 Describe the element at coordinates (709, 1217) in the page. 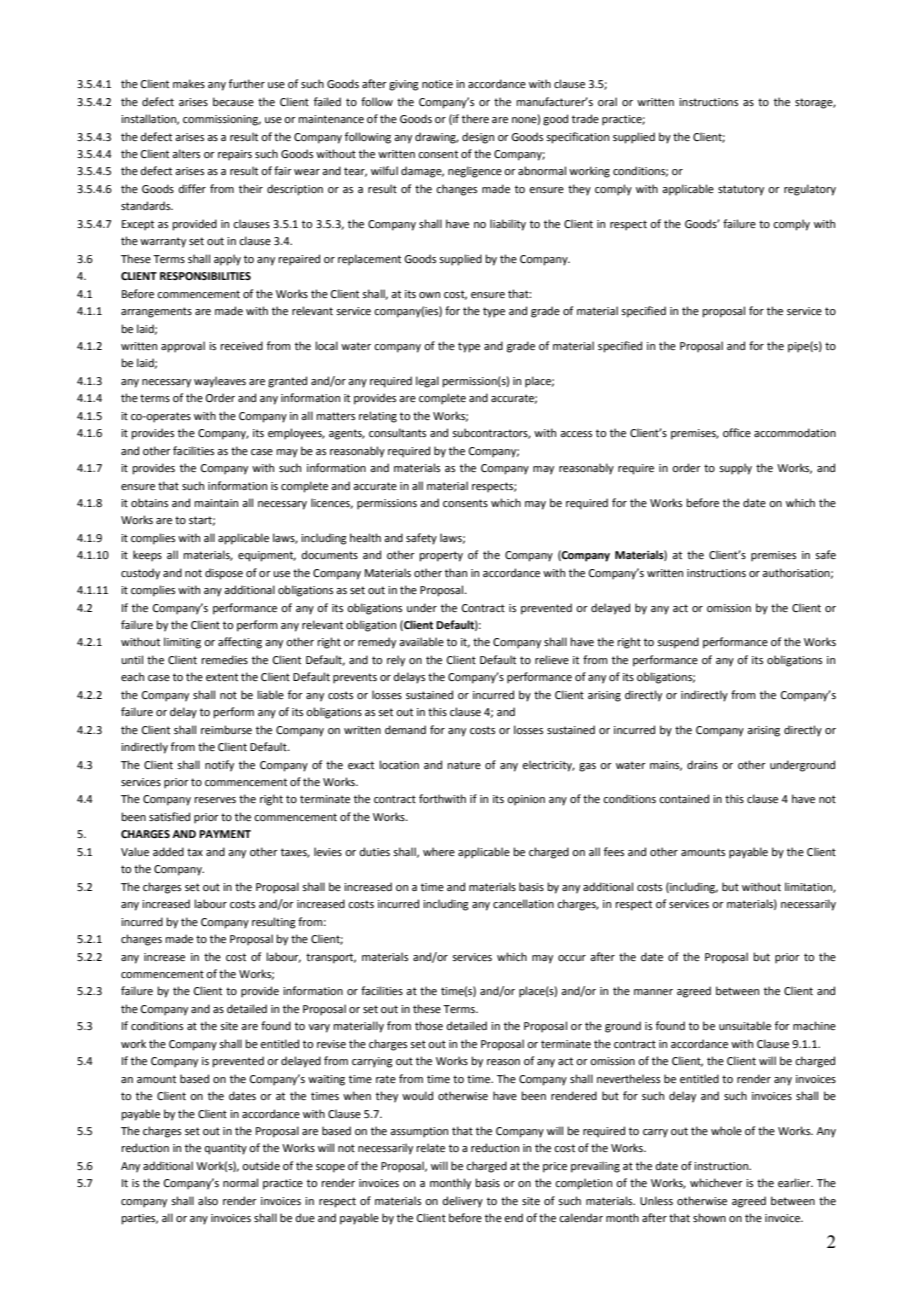

I see `shown` at that location.
